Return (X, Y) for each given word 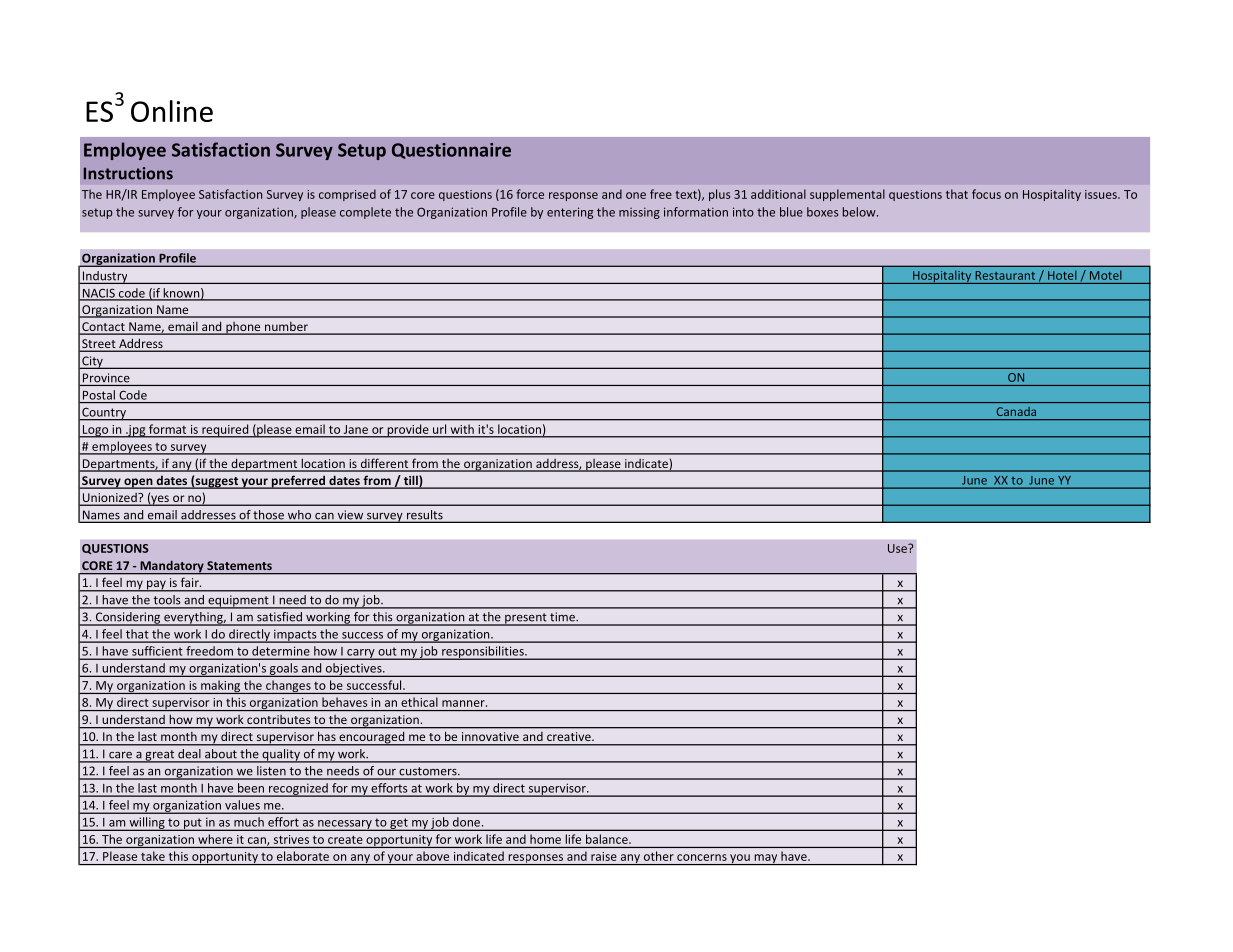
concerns (702, 857)
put (193, 824)
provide (408, 431)
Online (172, 111)
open (138, 483)
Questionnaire (451, 151)
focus (986, 194)
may (766, 859)
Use (898, 548)
